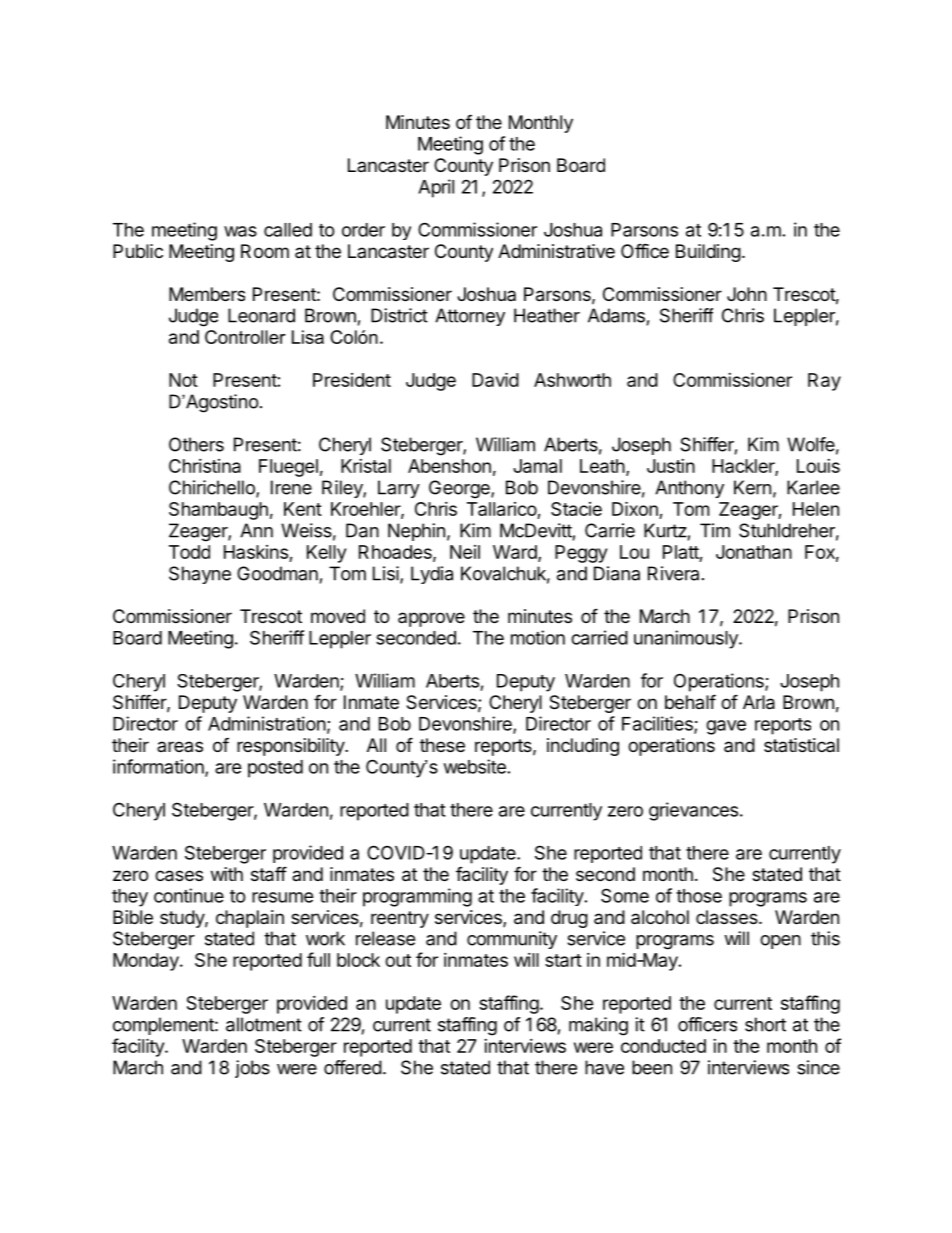 Image resolution: width=952 pixels, height=1233 pixels. Describe the element at coordinates (465, 552) in the screenshot. I see `Neil` at that location.
